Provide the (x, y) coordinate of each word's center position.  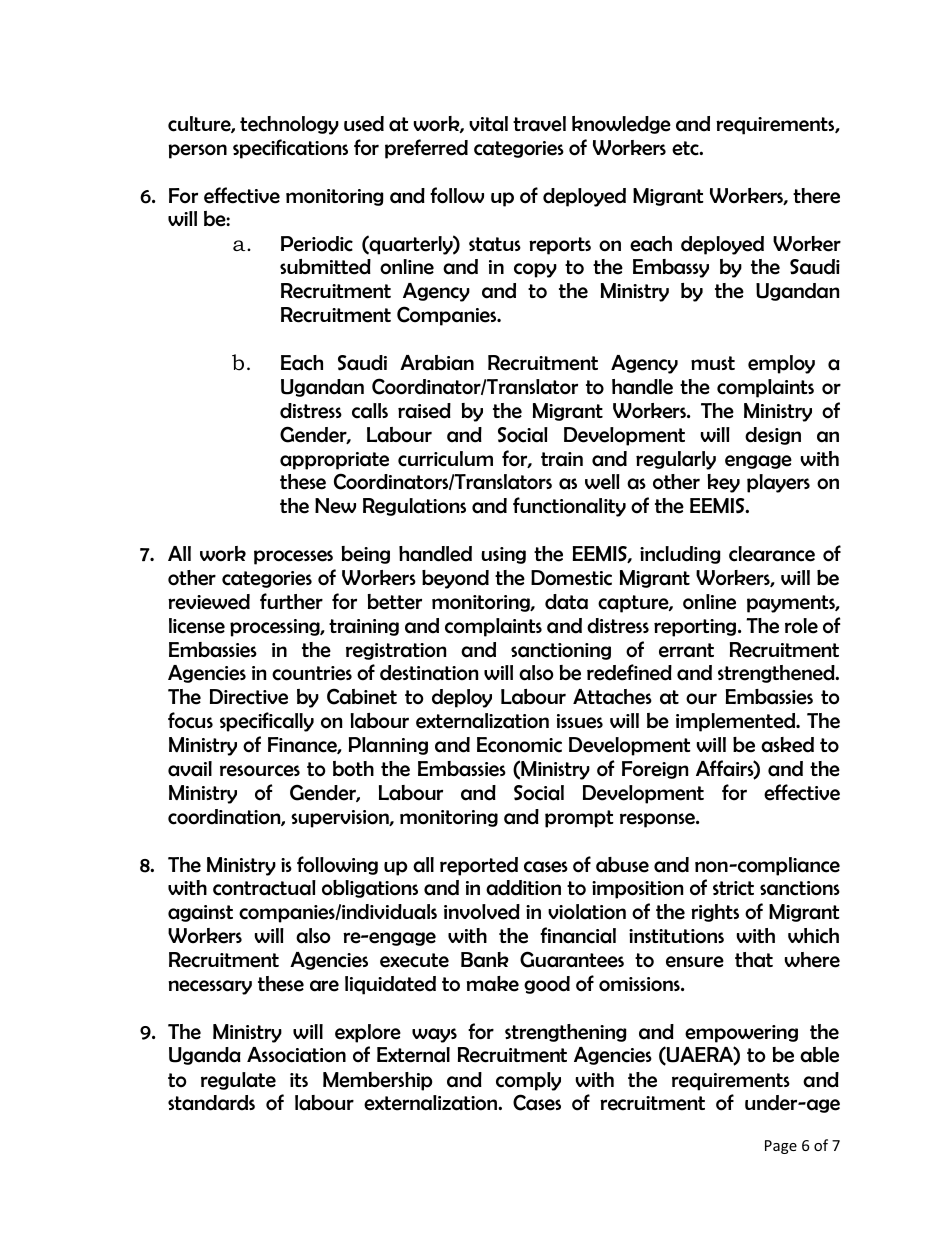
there (816, 196)
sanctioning (561, 651)
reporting (696, 628)
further (291, 601)
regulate (238, 1081)
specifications (290, 149)
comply (528, 1081)
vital (488, 124)
